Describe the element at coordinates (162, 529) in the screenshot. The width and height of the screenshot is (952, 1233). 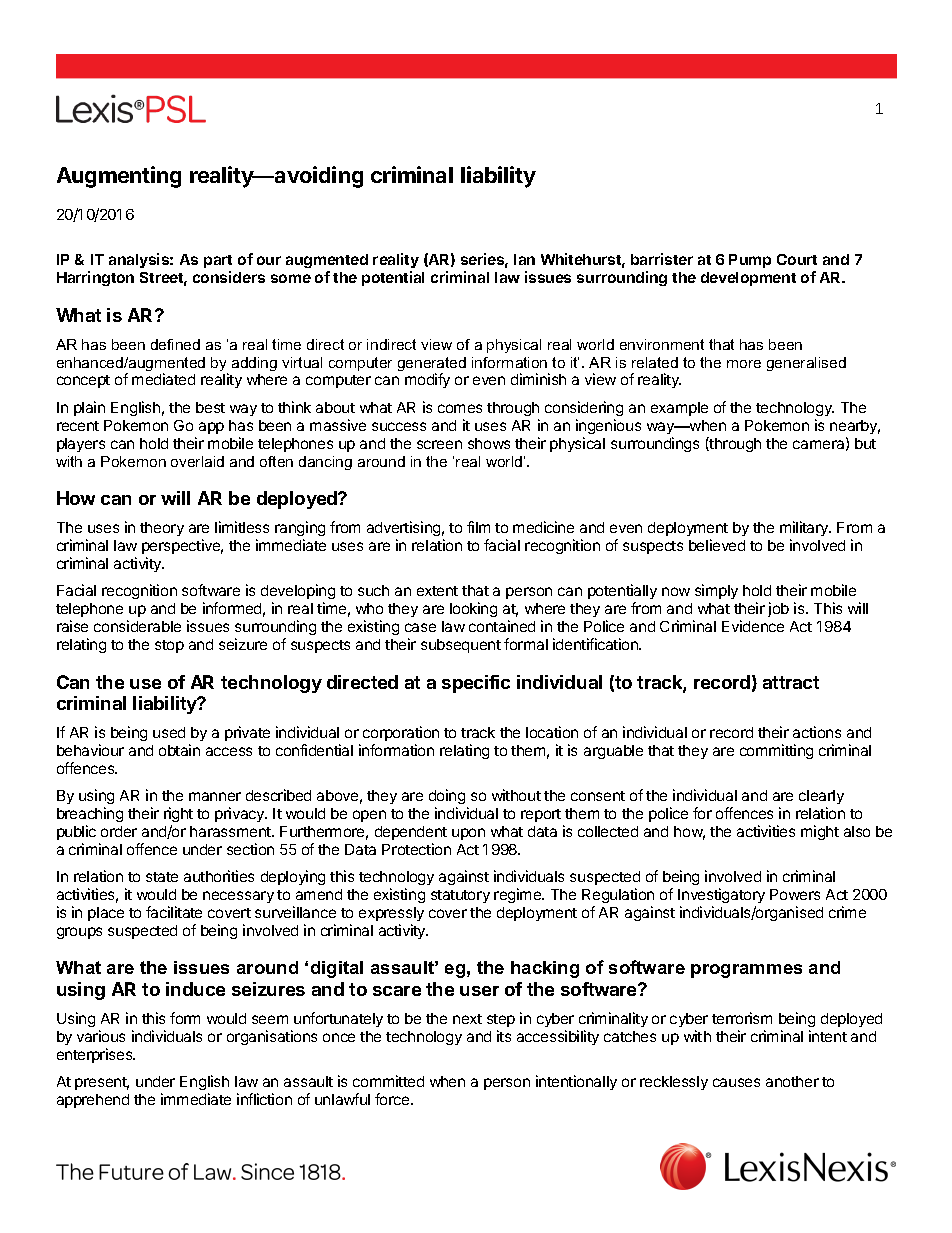
I see `theory` at that location.
